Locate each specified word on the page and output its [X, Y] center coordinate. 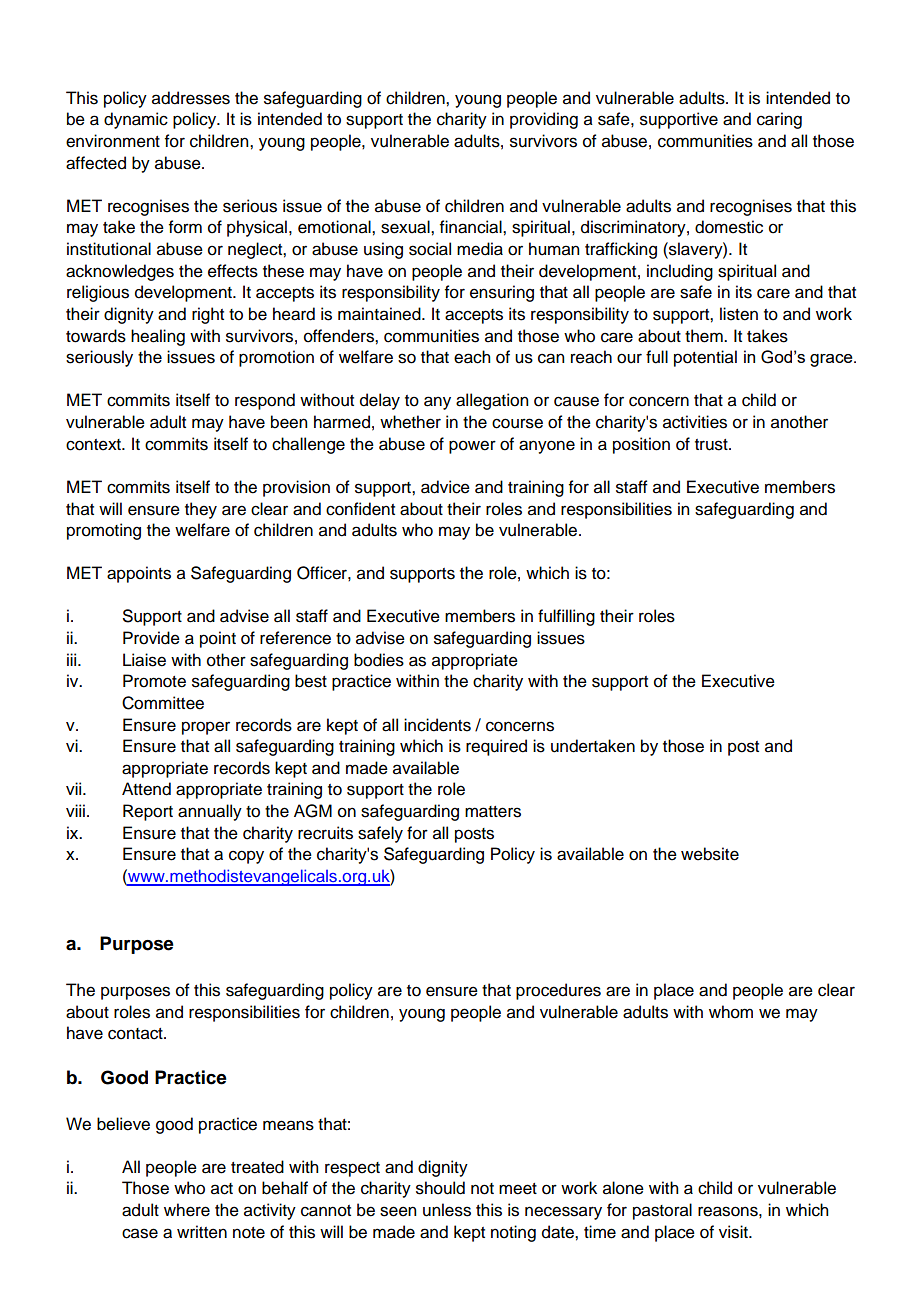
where [187, 1210]
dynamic [136, 120]
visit [734, 1232]
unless [447, 1210]
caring [779, 120]
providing [544, 120]
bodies [379, 660]
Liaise [144, 660]
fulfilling [566, 617]
